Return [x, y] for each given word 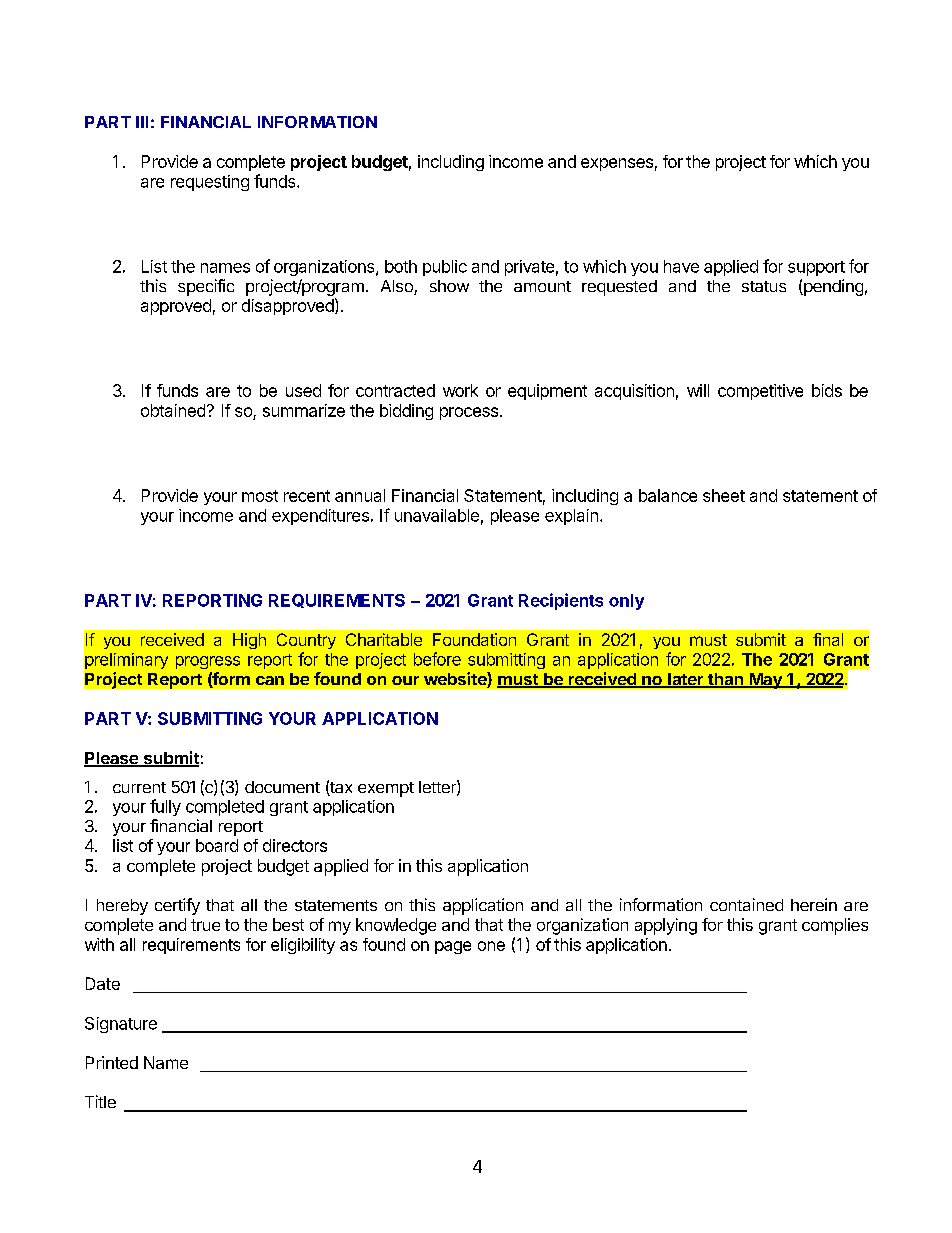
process [469, 413]
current [139, 787]
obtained [173, 410]
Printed [112, 1062]
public [445, 268]
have [681, 266]
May [765, 681]
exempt [386, 789]
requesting [210, 183]
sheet [724, 495]
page [453, 947]
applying [666, 926]
